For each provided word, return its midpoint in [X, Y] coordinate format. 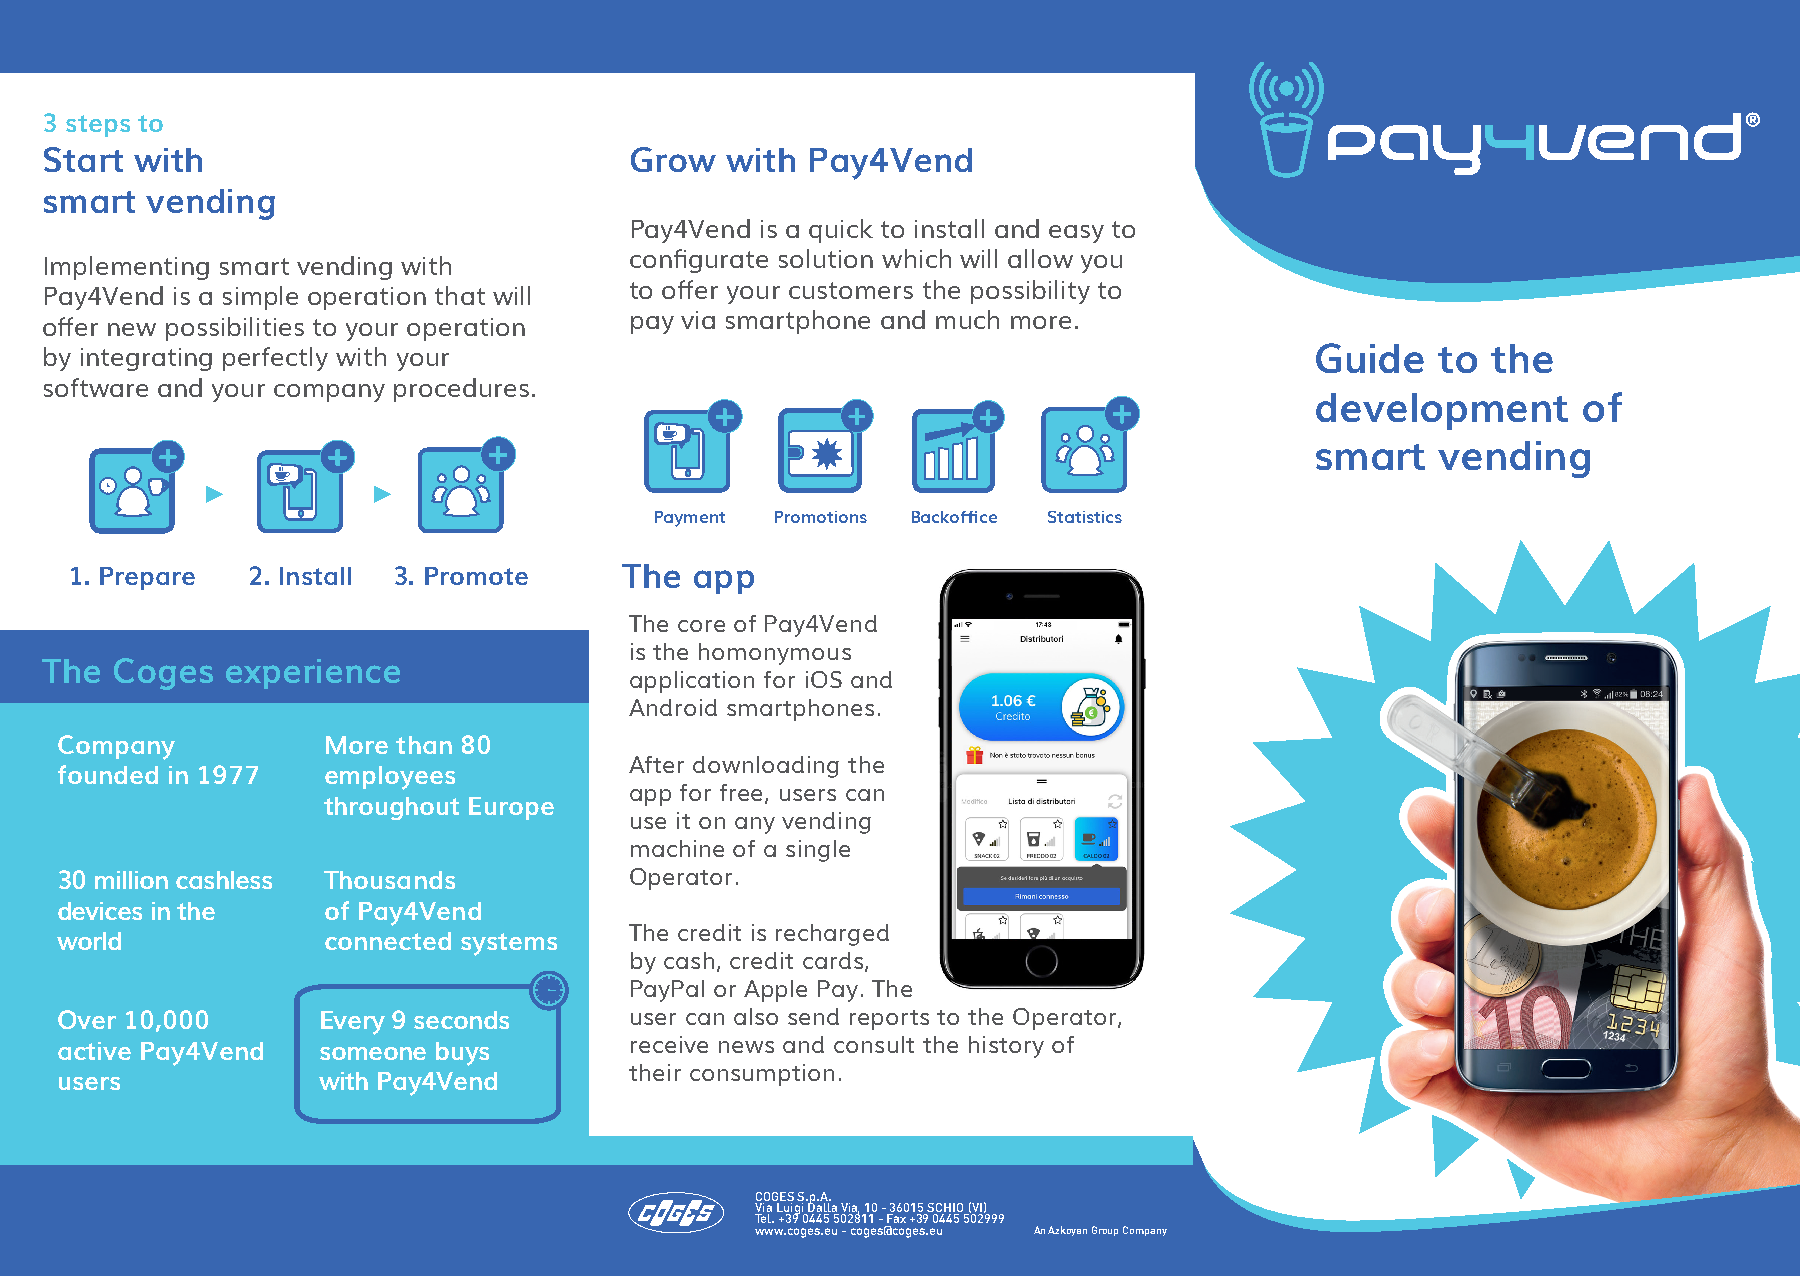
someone [373, 1053]
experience [313, 674]
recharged [832, 935]
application [692, 682]
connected [388, 941]
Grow [673, 159]
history [1006, 1047]
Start [83, 159]
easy [1076, 234]
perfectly [275, 359]
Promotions [821, 517]
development [1442, 411]
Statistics [1085, 517]
